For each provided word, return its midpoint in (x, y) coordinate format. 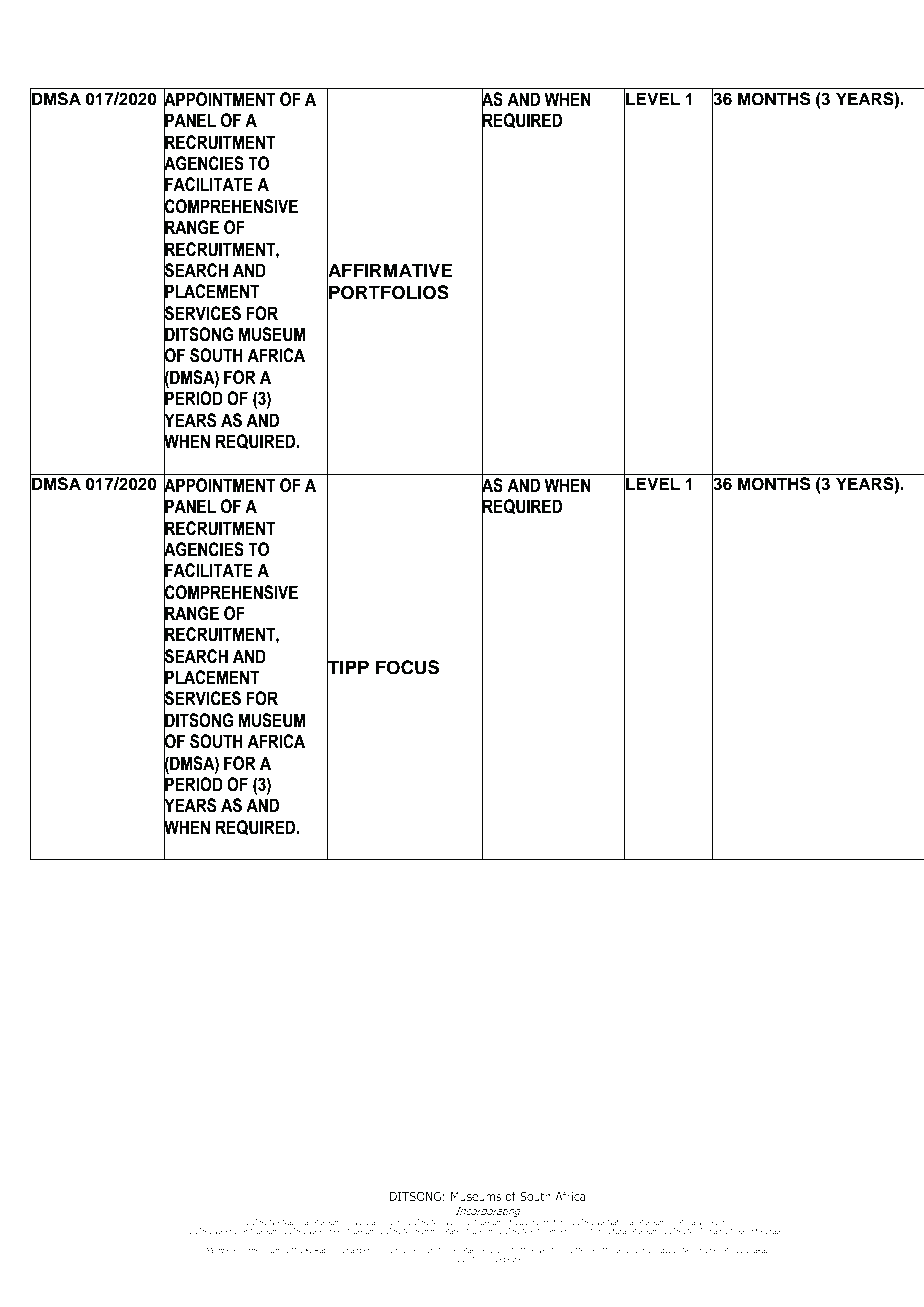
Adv (662, 1250)
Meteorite (746, 1231)
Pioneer (332, 1231)
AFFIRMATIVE (390, 270)
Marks (454, 1231)
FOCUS (407, 667)
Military (690, 1224)
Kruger (236, 1232)
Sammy (428, 1232)
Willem (546, 1231)
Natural (365, 1222)
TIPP (348, 667)
